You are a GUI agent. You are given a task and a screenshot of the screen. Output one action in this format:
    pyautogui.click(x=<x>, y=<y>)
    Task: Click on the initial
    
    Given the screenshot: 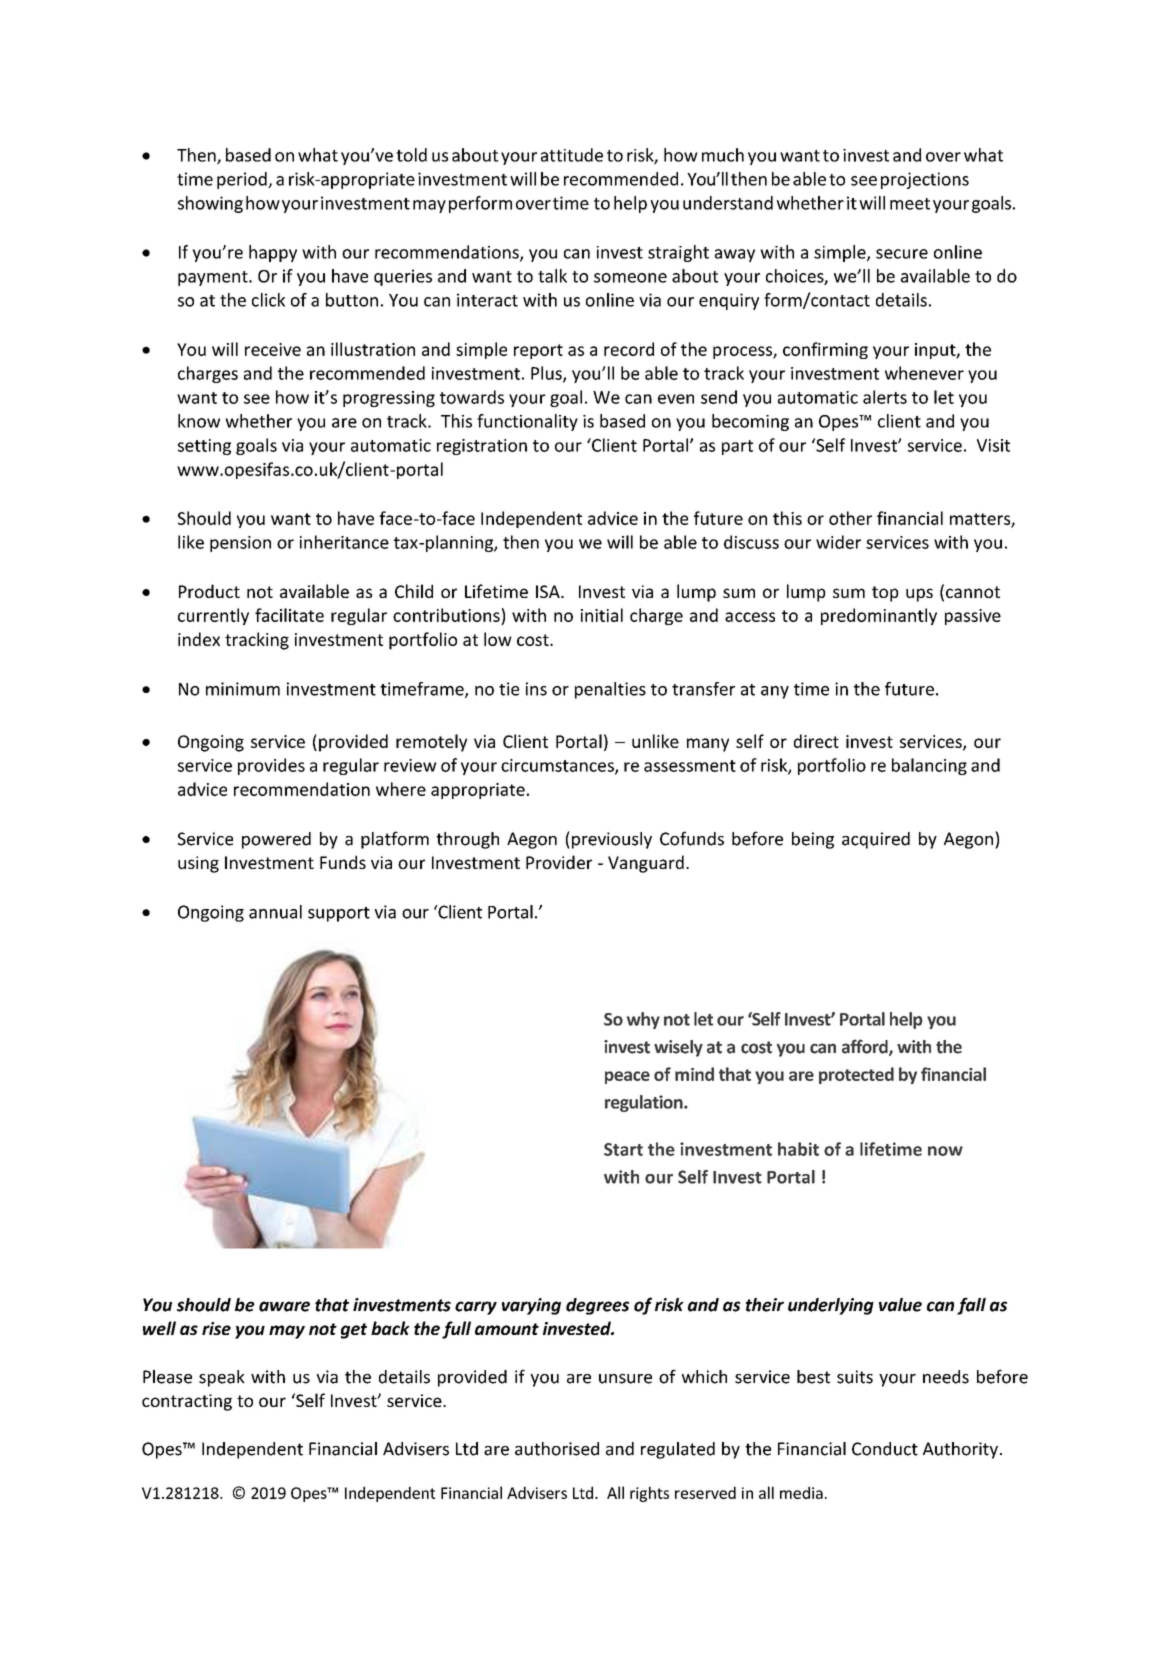 What is the action you would take?
    pyautogui.click(x=602, y=615)
